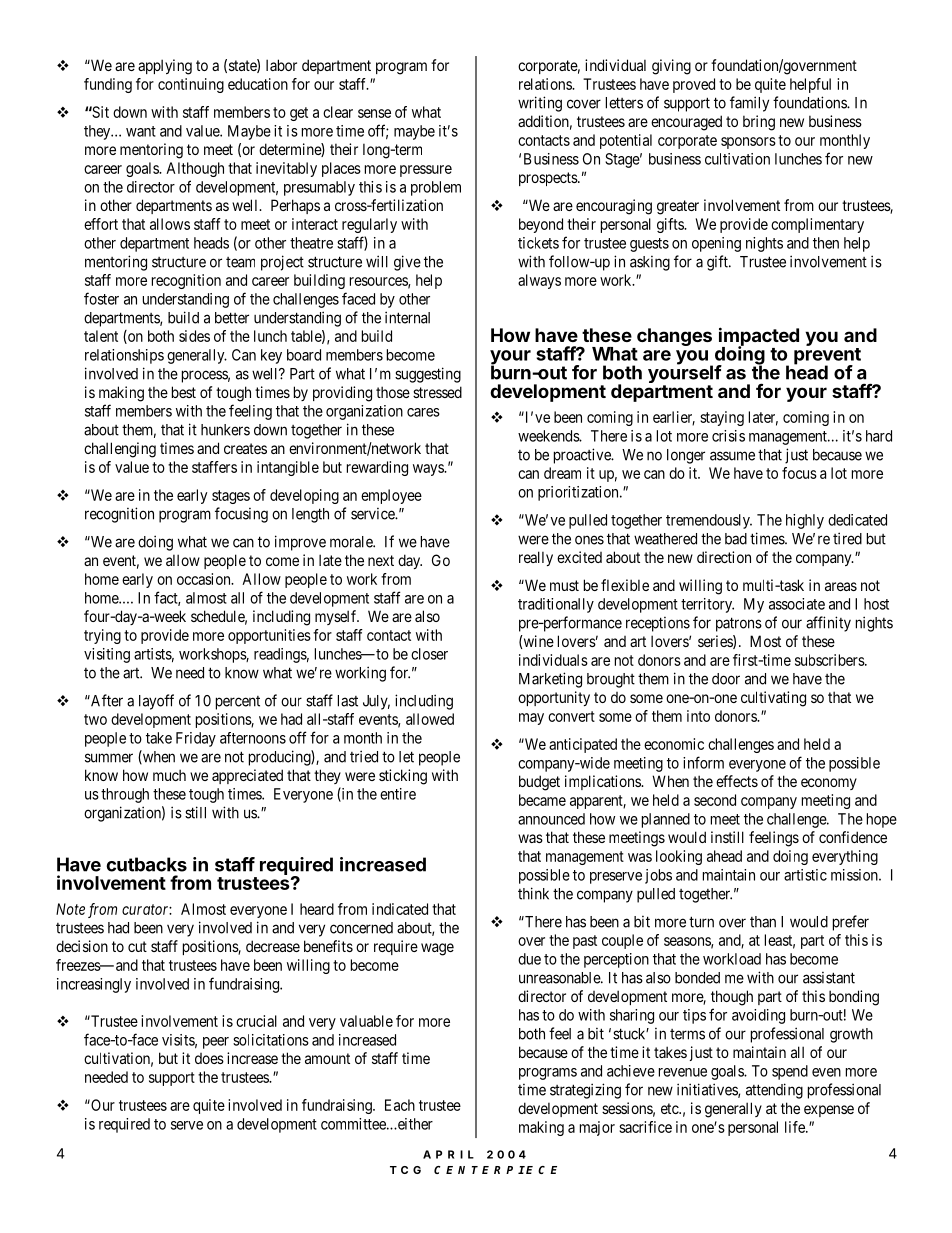 The height and width of the page is (1233, 952). What do you see at coordinates (749, 104) in the page?
I see `family` at bounding box center [749, 104].
